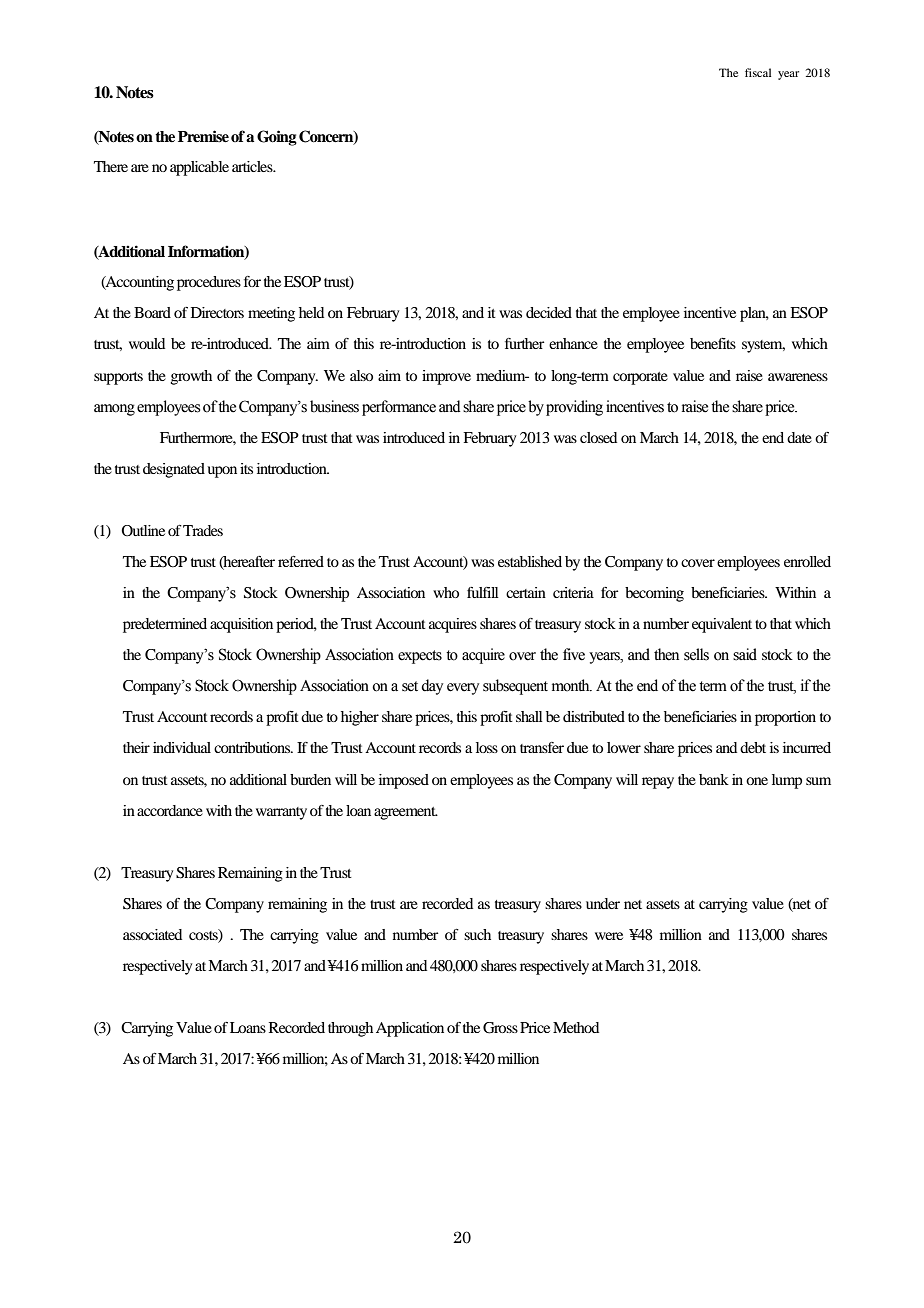  What do you see at coordinates (500, 1028) in the image?
I see `Gross` at bounding box center [500, 1028].
